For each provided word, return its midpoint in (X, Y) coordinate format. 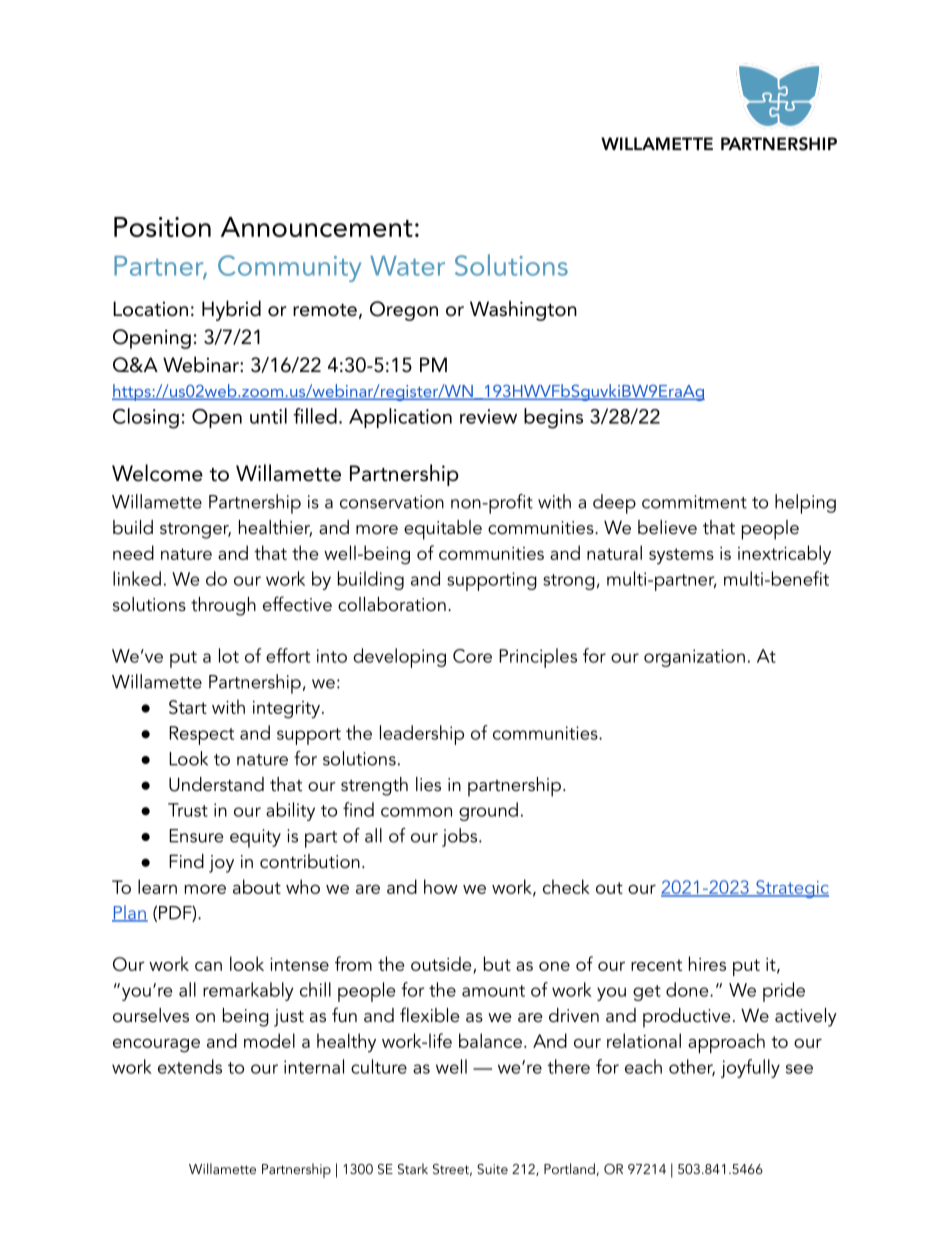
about (257, 886)
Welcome (157, 473)
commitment (694, 502)
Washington (523, 310)
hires (707, 963)
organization (694, 658)
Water (407, 266)
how (441, 886)
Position (162, 227)
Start (188, 707)
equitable (443, 530)
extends (190, 1066)
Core (472, 656)
